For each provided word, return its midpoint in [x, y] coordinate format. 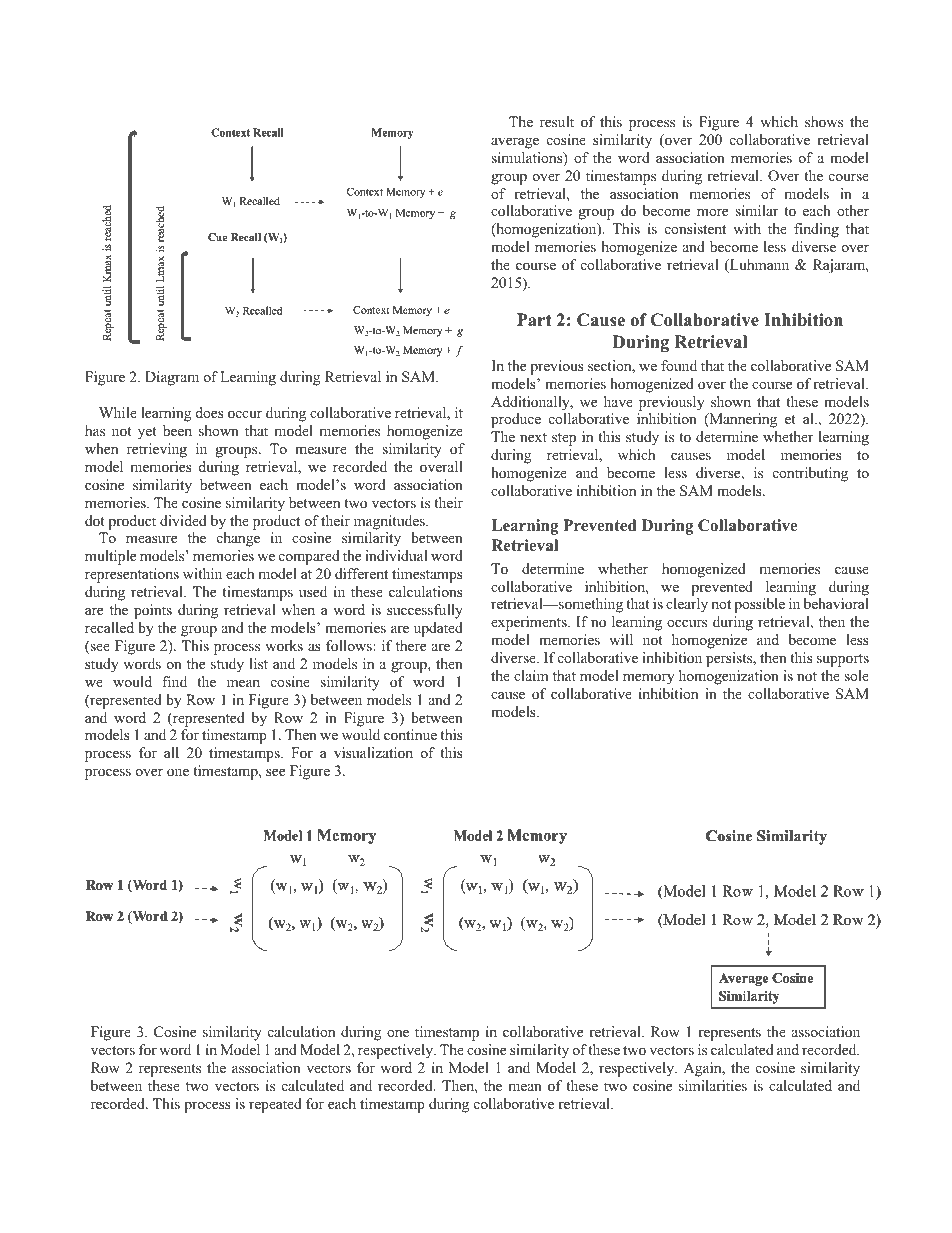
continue [410, 734]
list [258, 663]
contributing [810, 474]
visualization [373, 752]
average [515, 143]
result [557, 121]
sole [856, 675]
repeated [275, 1105]
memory [648, 679]
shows [824, 121]
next [533, 437]
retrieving [157, 450]
